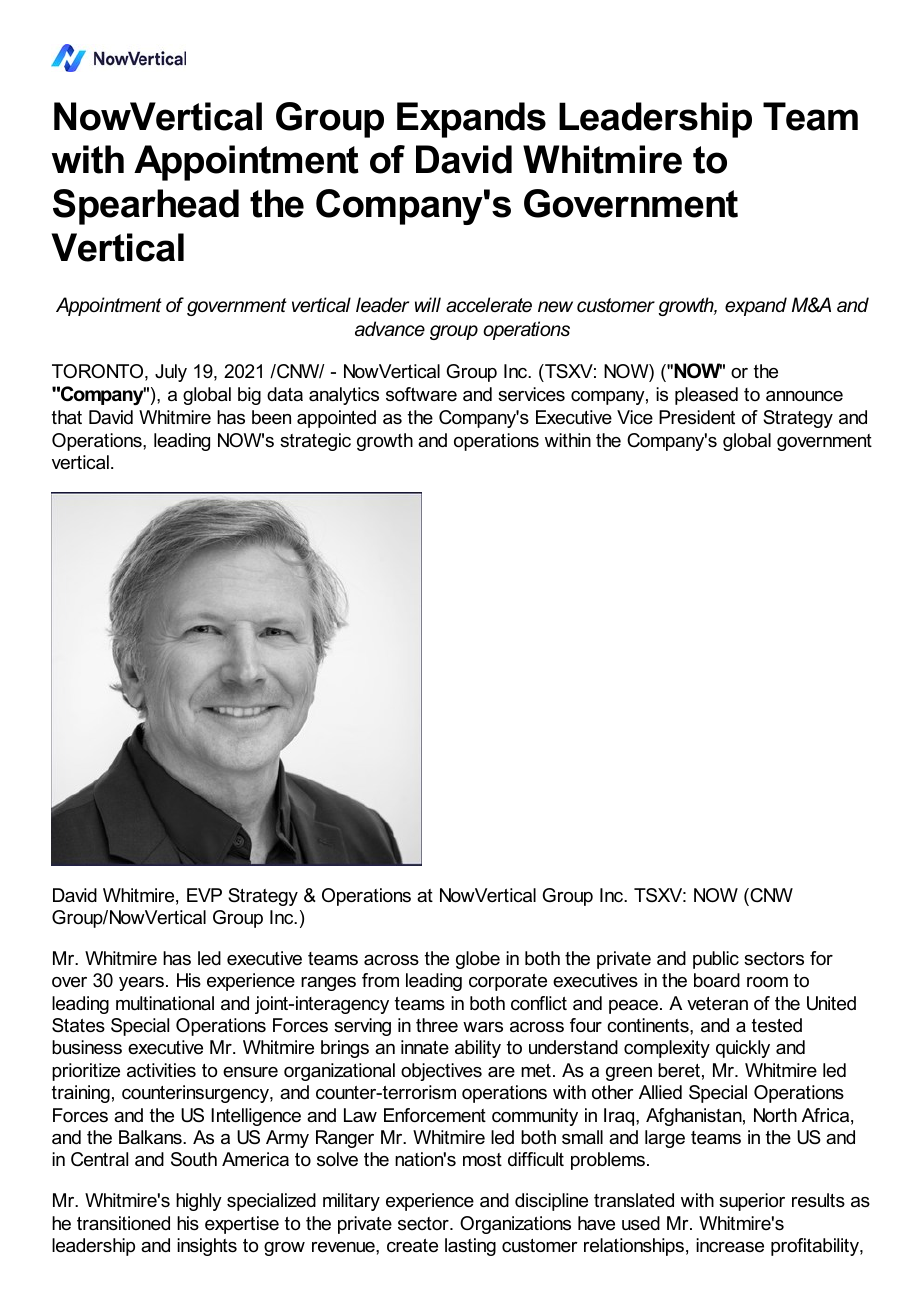 This document has width=924, height=1308. I want to click on that, so click(67, 417).
